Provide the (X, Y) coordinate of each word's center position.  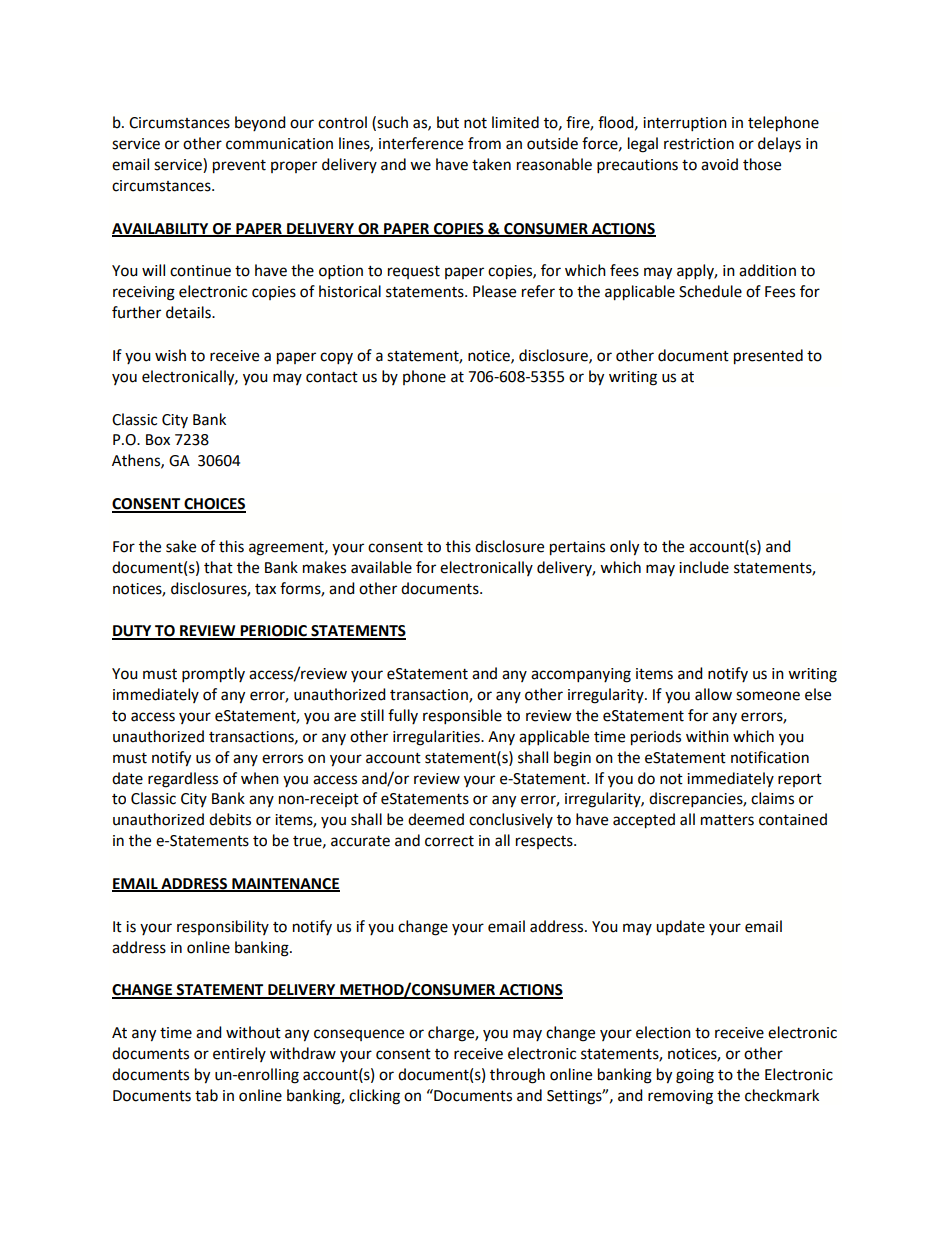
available (381, 567)
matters (727, 820)
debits (230, 819)
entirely (239, 1054)
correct (449, 841)
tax (265, 589)
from (484, 143)
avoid (719, 164)
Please (494, 291)
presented (768, 357)
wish (170, 355)
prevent (239, 167)
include (704, 567)
